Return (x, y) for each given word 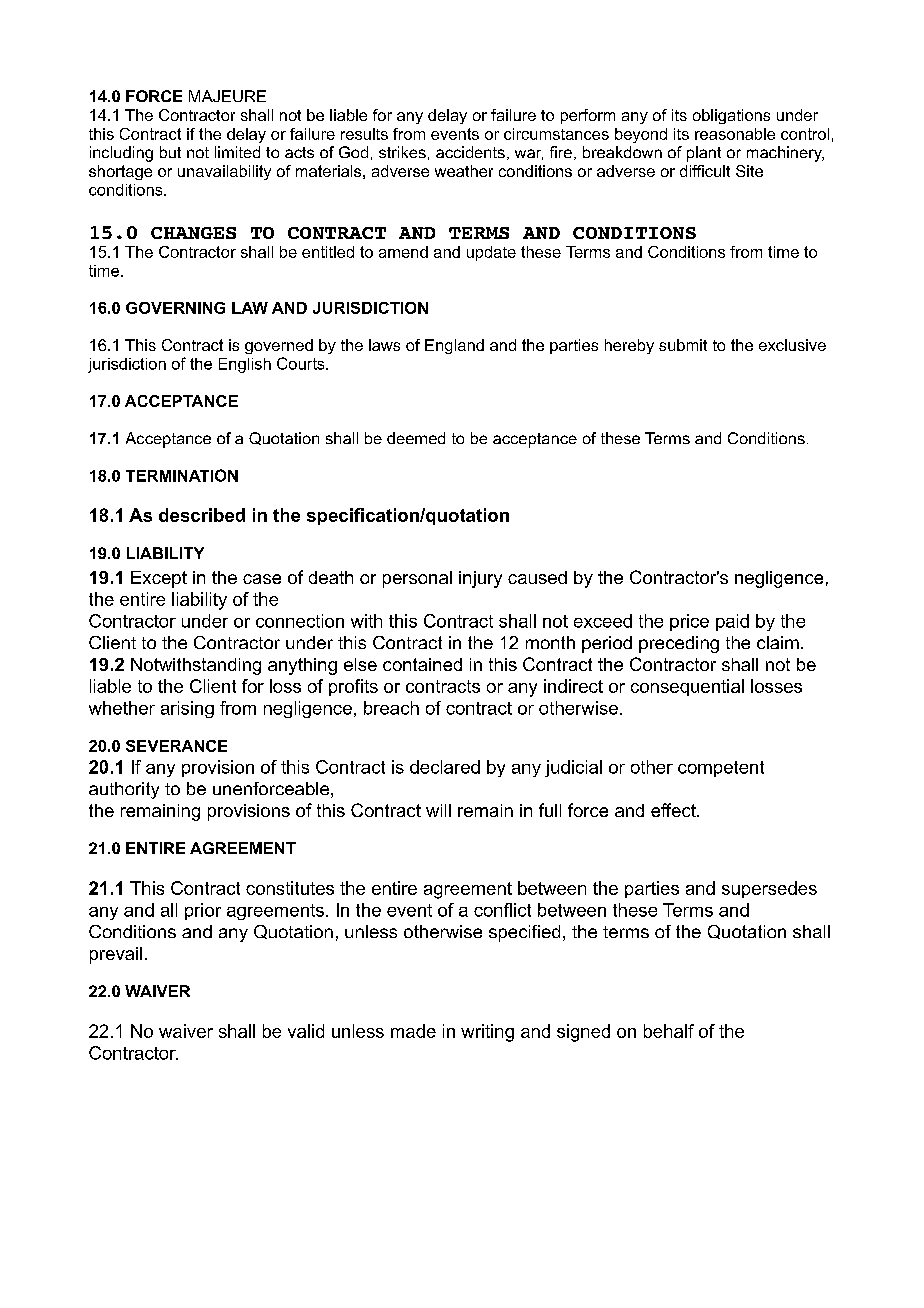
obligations (731, 116)
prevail (116, 955)
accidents (470, 152)
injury (480, 579)
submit (683, 345)
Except (159, 579)
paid (732, 622)
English (245, 365)
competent (721, 769)
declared (445, 767)
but (170, 152)
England (454, 346)
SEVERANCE (176, 746)
